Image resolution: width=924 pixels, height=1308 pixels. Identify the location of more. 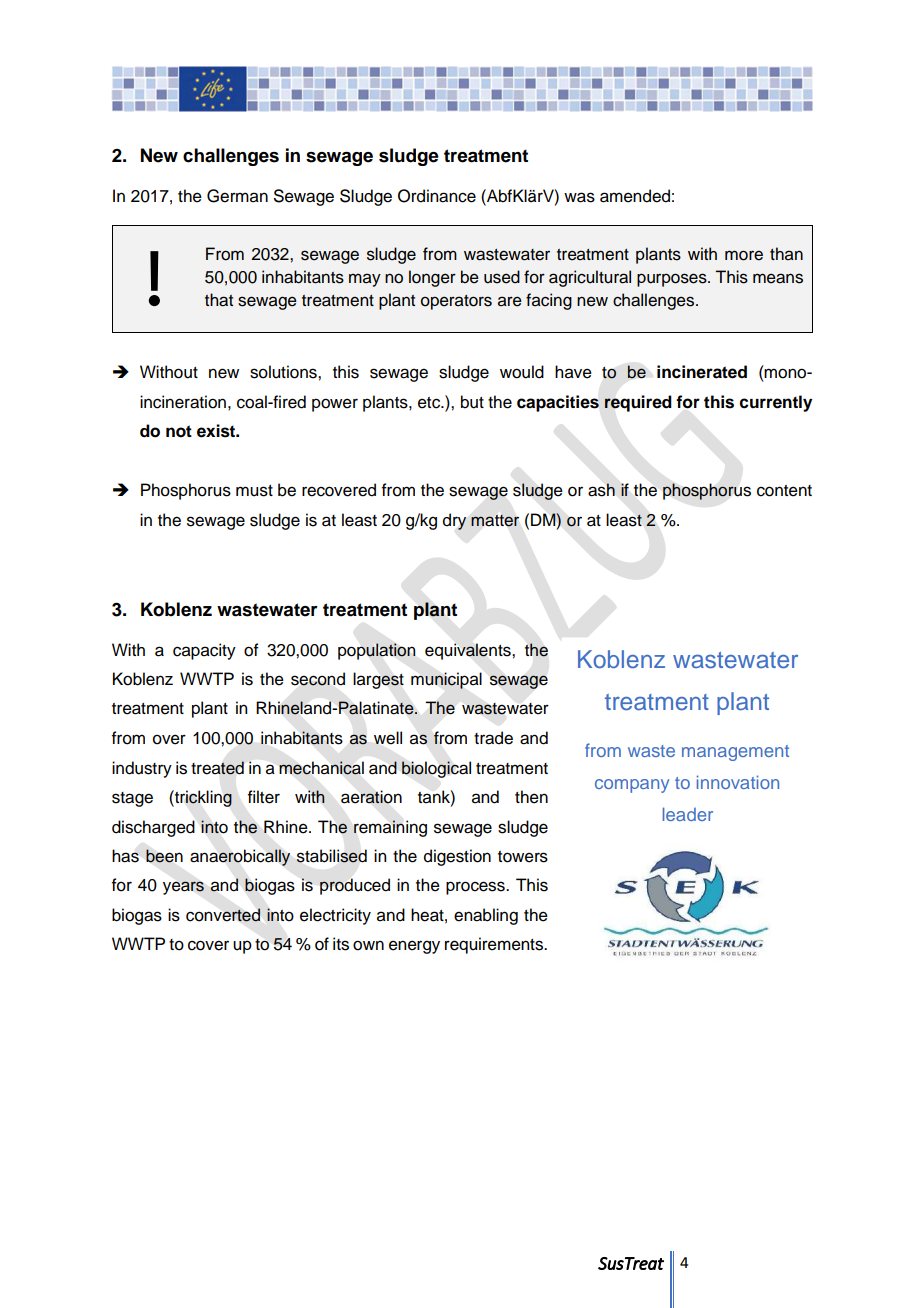
(744, 255).
